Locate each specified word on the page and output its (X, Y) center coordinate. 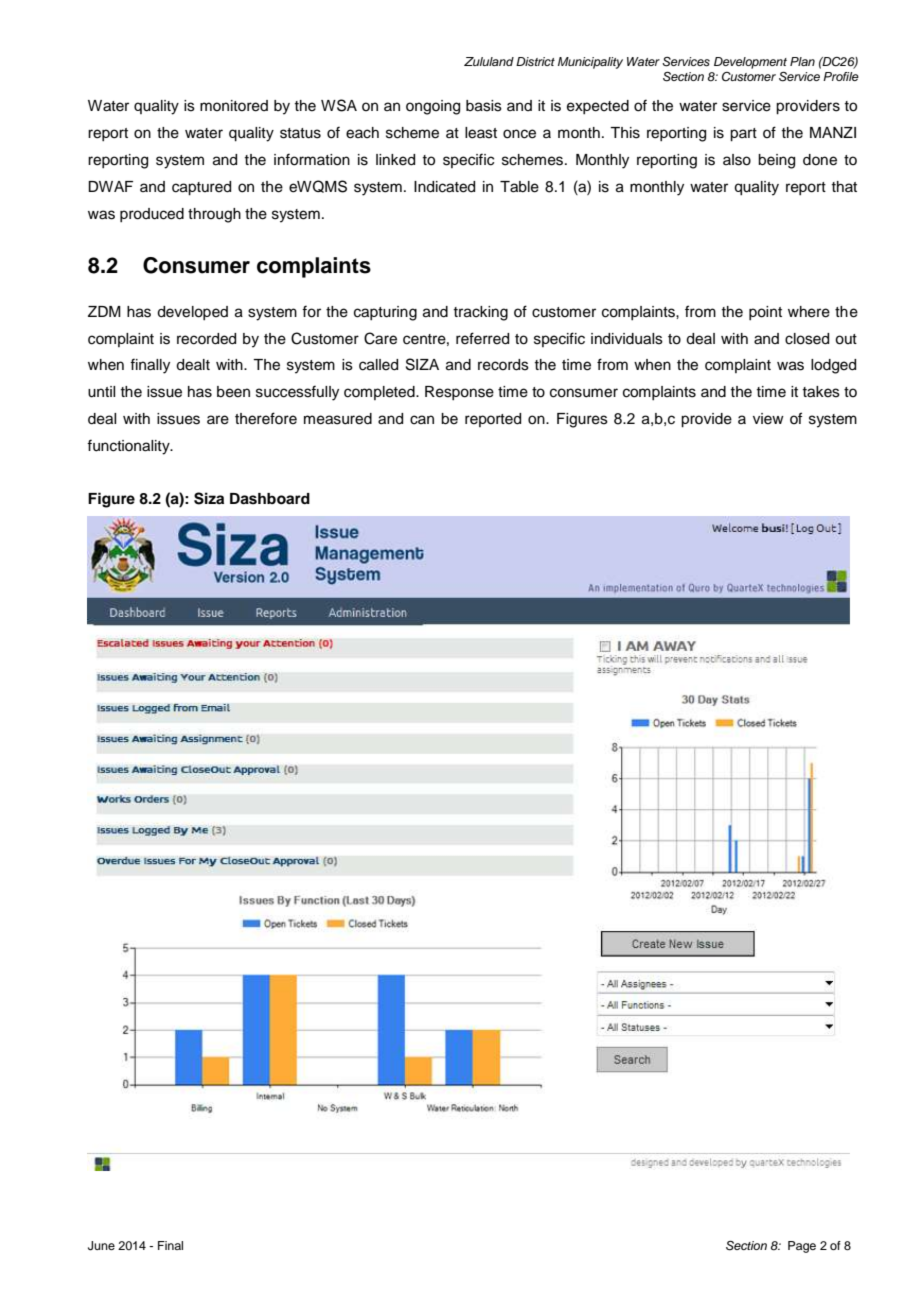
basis (484, 106)
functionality (129, 447)
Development (750, 63)
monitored (234, 106)
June (101, 1246)
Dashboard (270, 499)
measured (338, 419)
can (422, 420)
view (768, 419)
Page (802, 1247)
